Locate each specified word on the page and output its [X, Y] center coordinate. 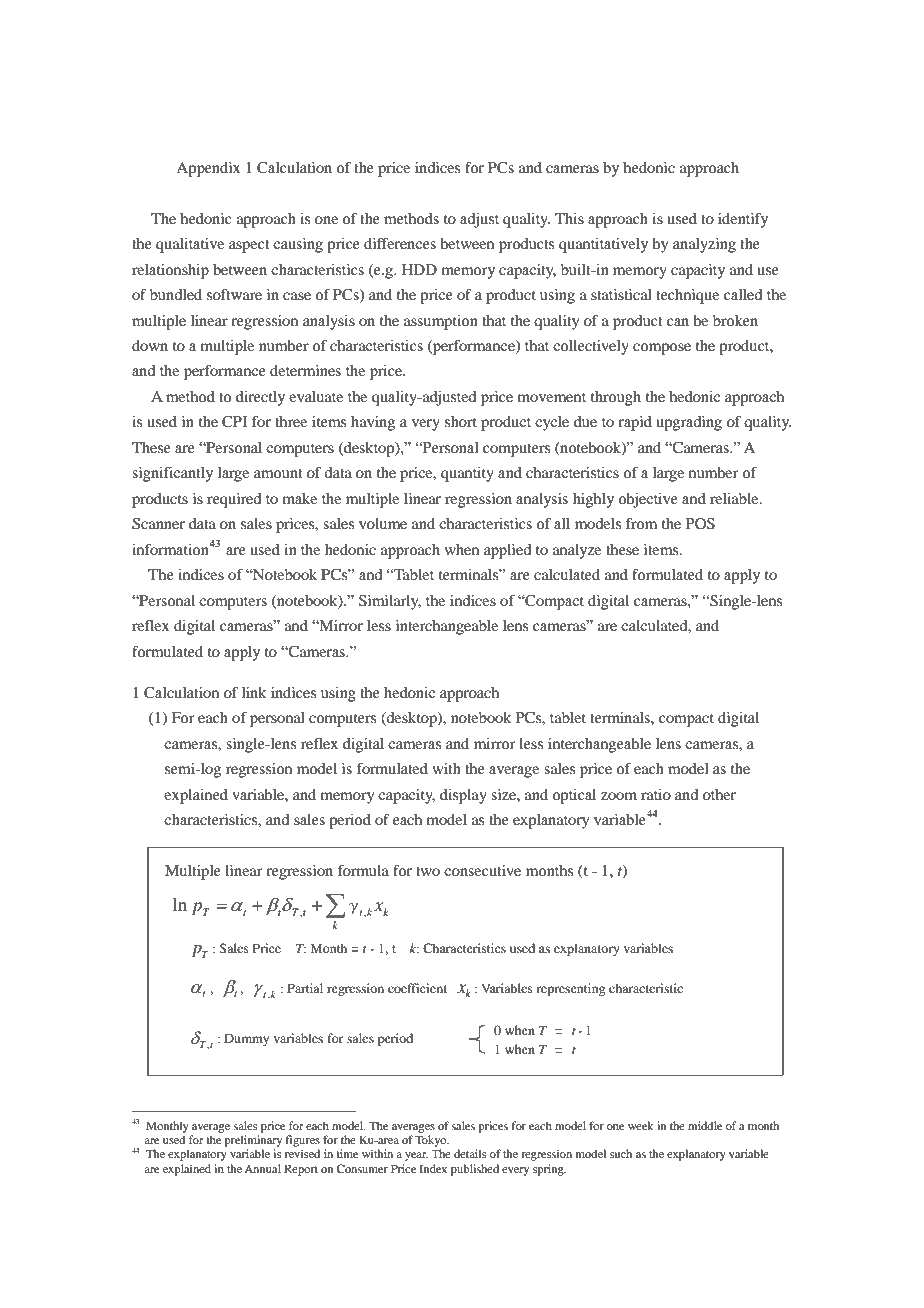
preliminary [253, 1141]
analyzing [704, 245]
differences [400, 243]
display [463, 796]
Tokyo [432, 1141]
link [254, 692]
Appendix [208, 169]
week [641, 1125]
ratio [656, 794]
